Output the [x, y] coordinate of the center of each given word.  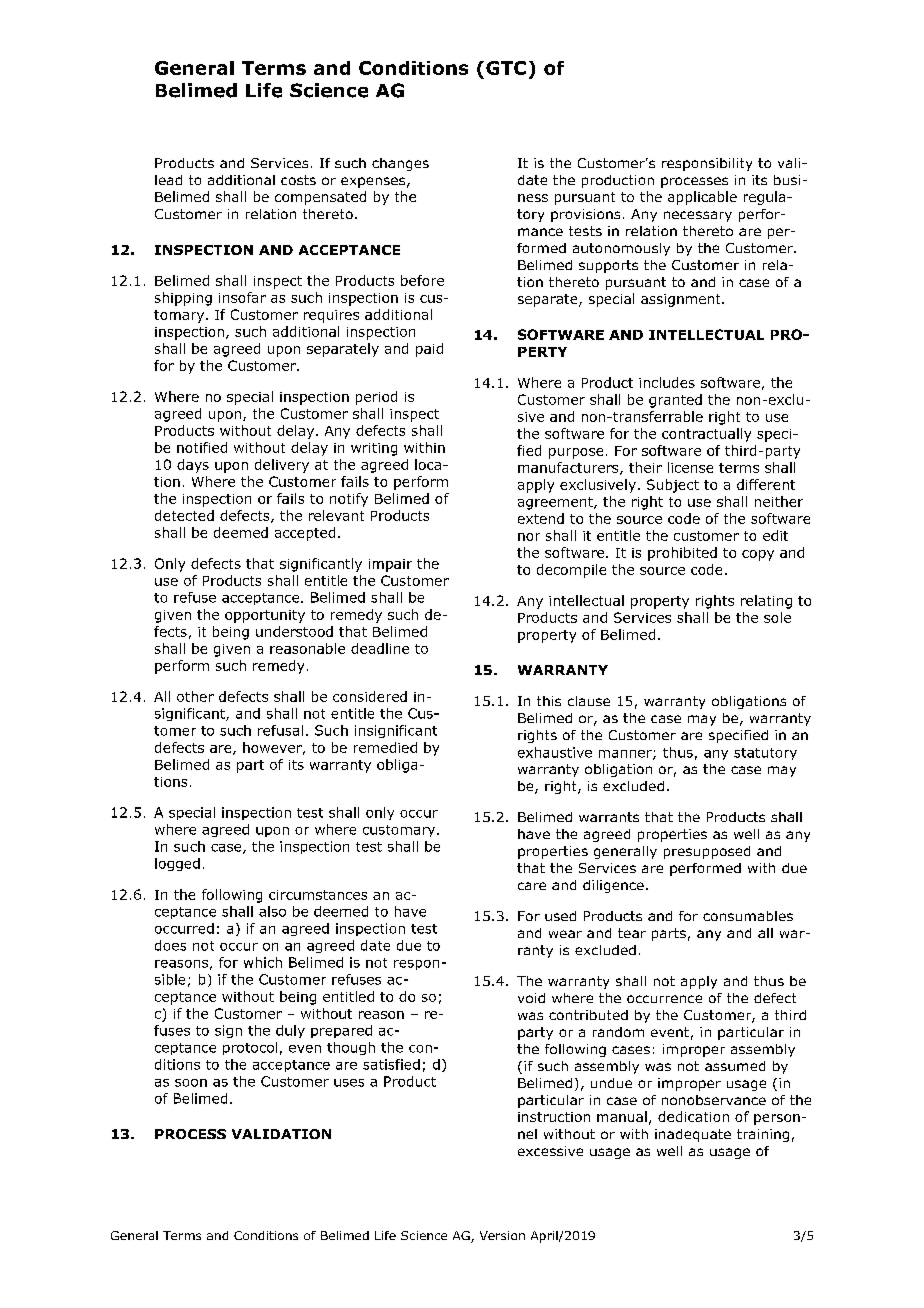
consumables [748, 916]
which [263, 962]
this [549, 701]
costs [298, 180]
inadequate [693, 1135]
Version [502, 1235]
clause [589, 701]
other [195, 696]
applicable [702, 198]
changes [400, 164]
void [531, 998]
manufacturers [569, 468]
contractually [706, 435]
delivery [282, 466]
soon [191, 1083]
